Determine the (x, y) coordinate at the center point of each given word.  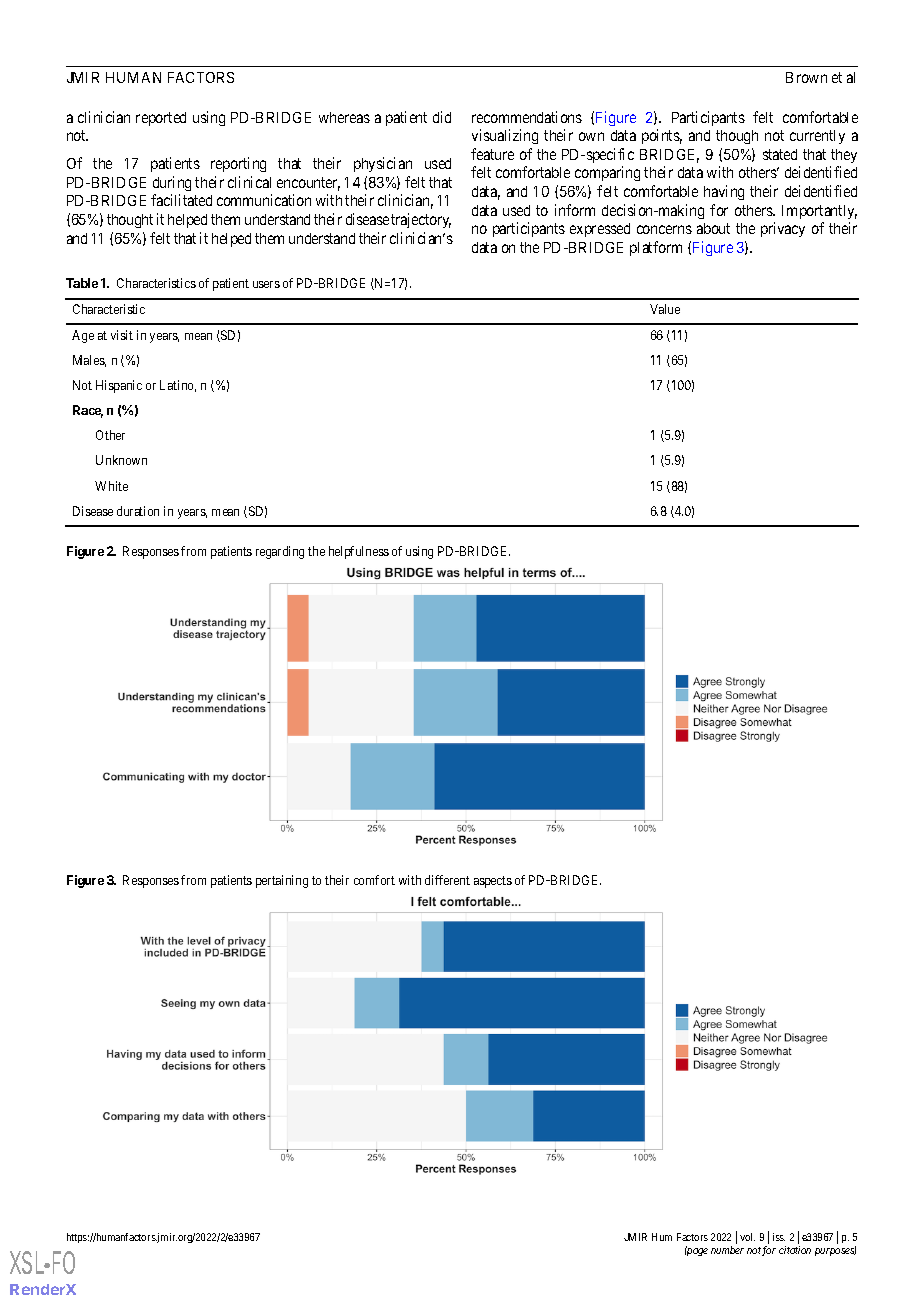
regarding (280, 552)
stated (780, 154)
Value (665, 309)
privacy (783, 229)
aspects (493, 882)
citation (795, 1250)
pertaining (282, 881)
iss (779, 1237)
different (447, 880)
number (727, 1250)
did (442, 117)
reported (161, 119)
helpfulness (359, 552)
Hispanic (119, 386)
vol (747, 1237)
